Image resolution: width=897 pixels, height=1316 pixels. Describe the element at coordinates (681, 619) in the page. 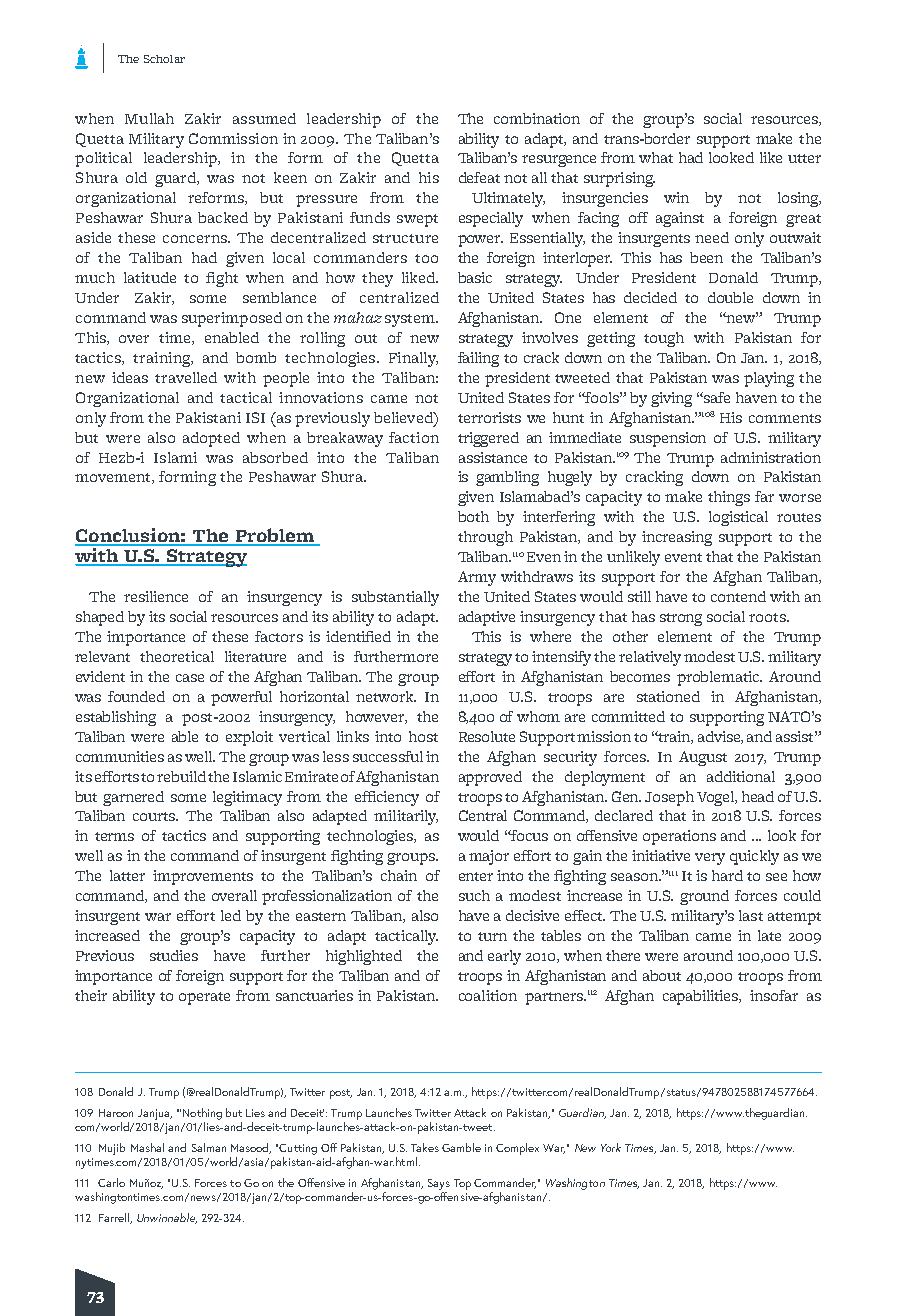

I see `strong` at that location.
